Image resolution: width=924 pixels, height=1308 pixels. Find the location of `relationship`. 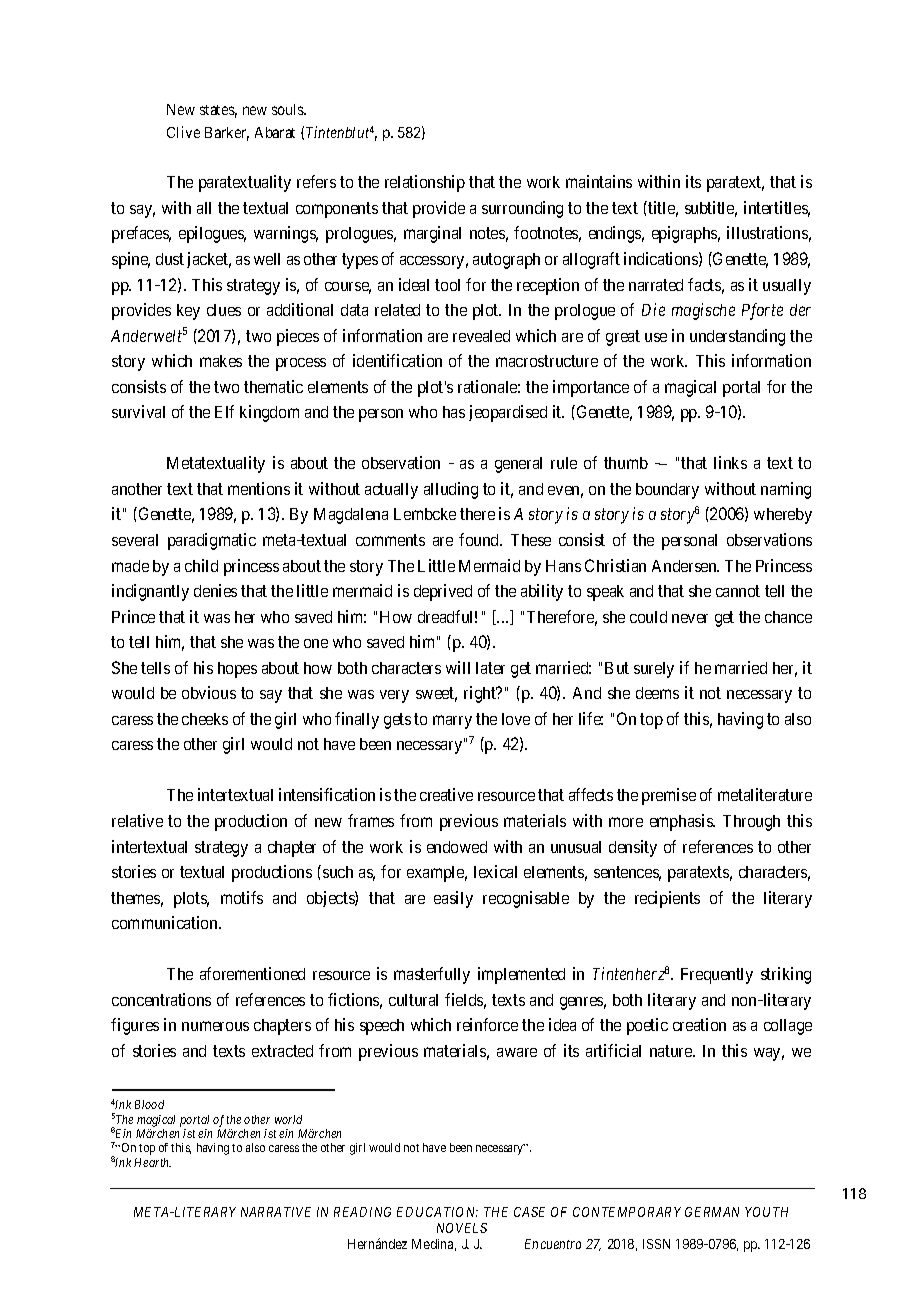

relationship is located at coordinates (425, 183).
